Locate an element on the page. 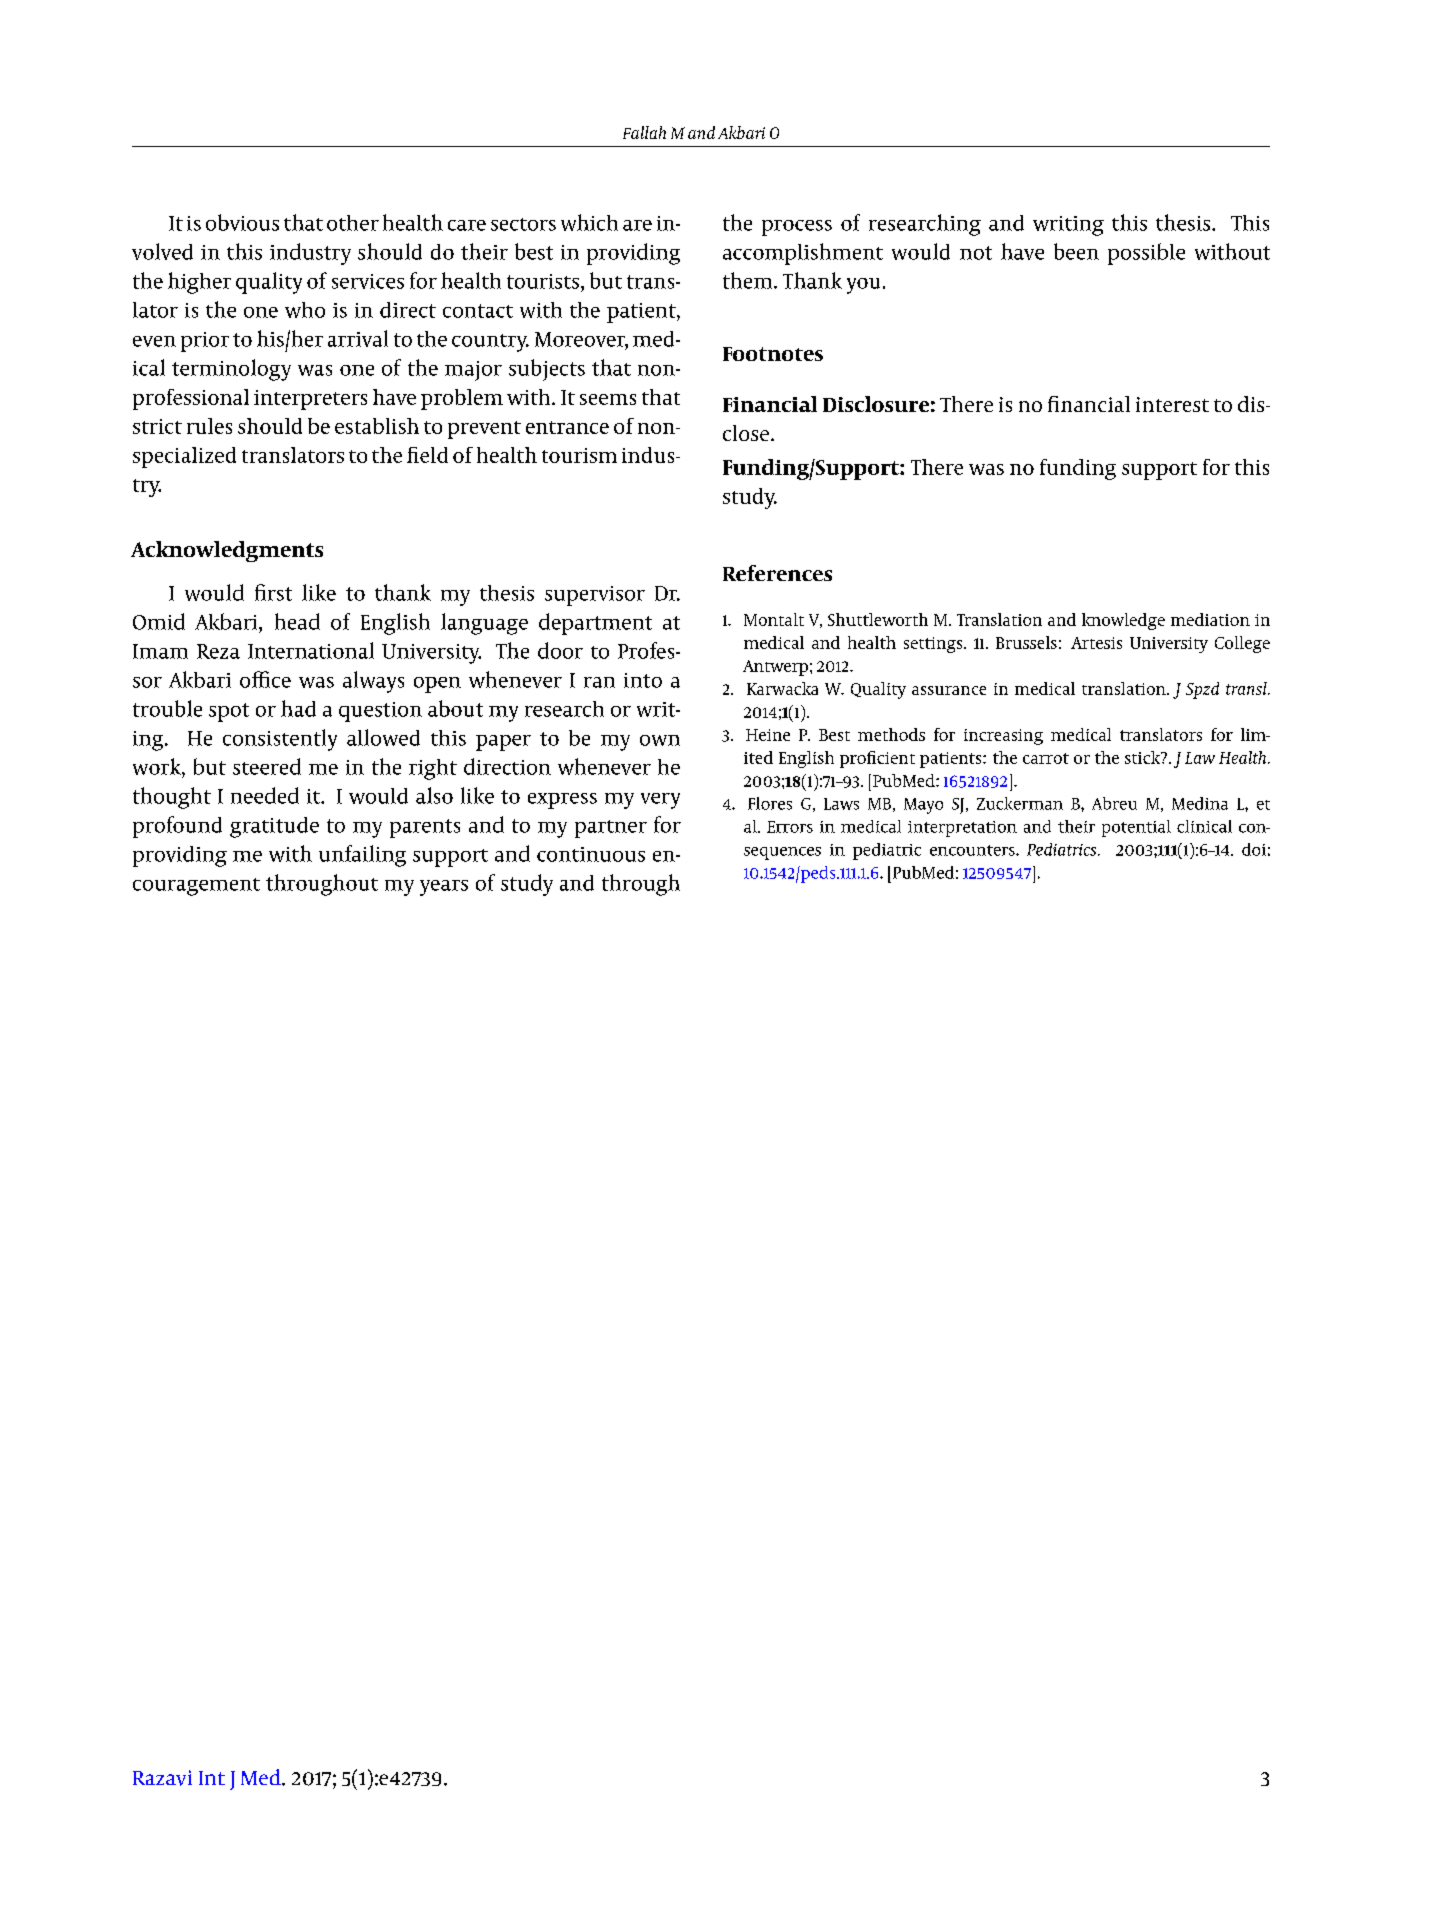 Image resolution: width=1439 pixels, height=1919 pixels. unfailing is located at coordinates (362, 856).
